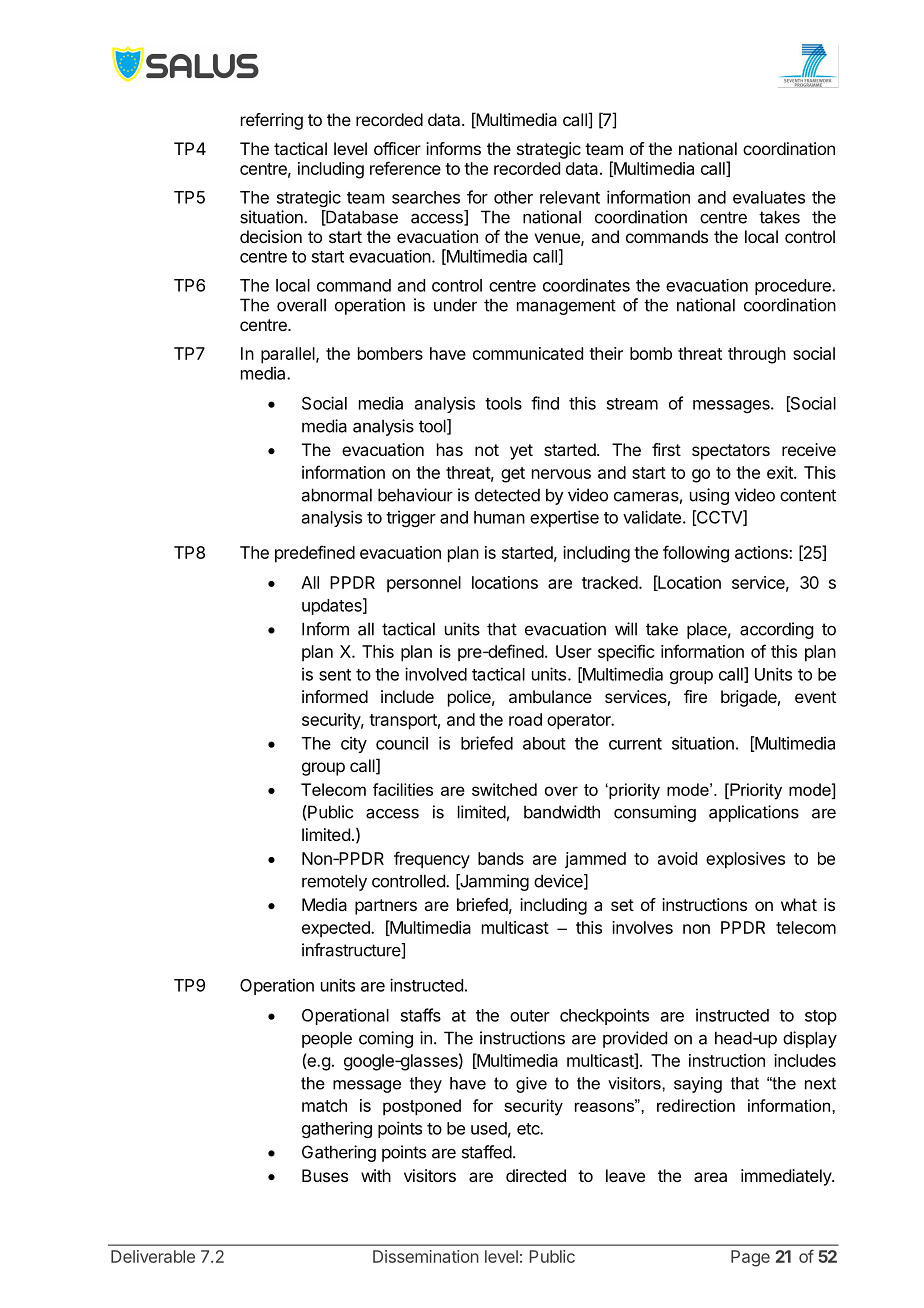  What do you see at coordinates (769, 197) in the document?
I see `evaluates` at bounding box center [769, 197].
